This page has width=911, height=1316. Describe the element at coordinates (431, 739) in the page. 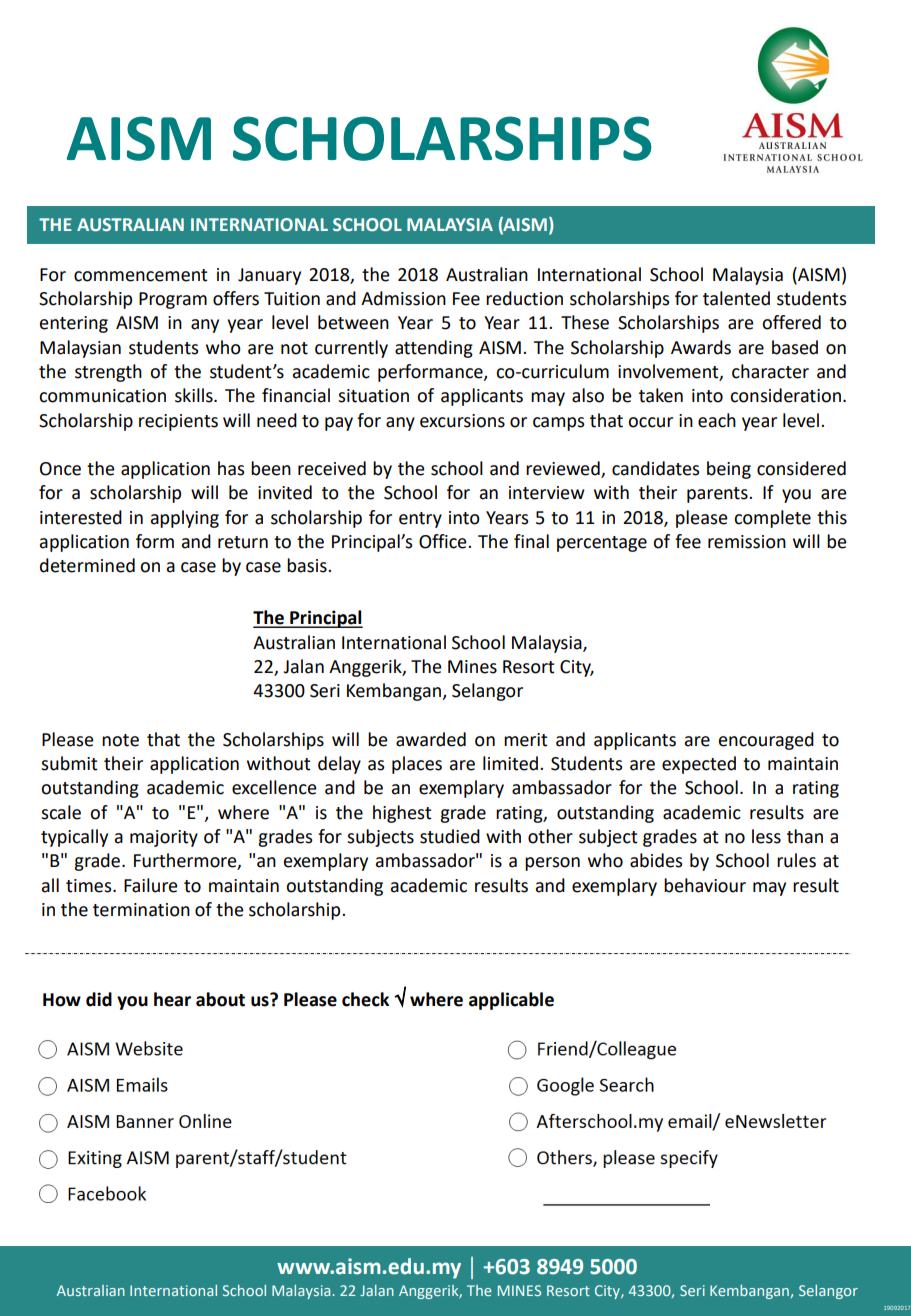

I see `awarded` at that location.
